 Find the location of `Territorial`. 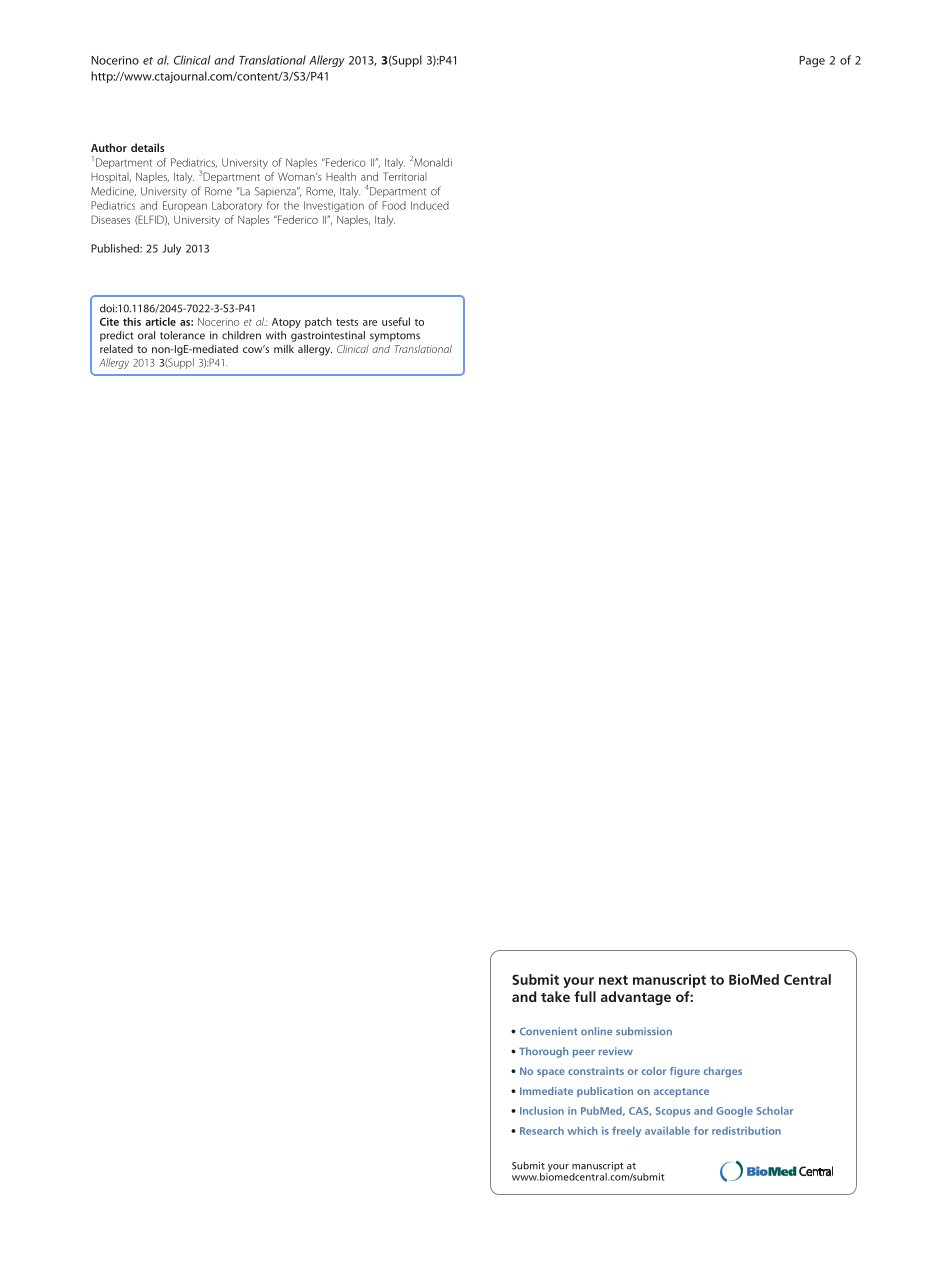

Territorial is located at coordinates (405, 176).
